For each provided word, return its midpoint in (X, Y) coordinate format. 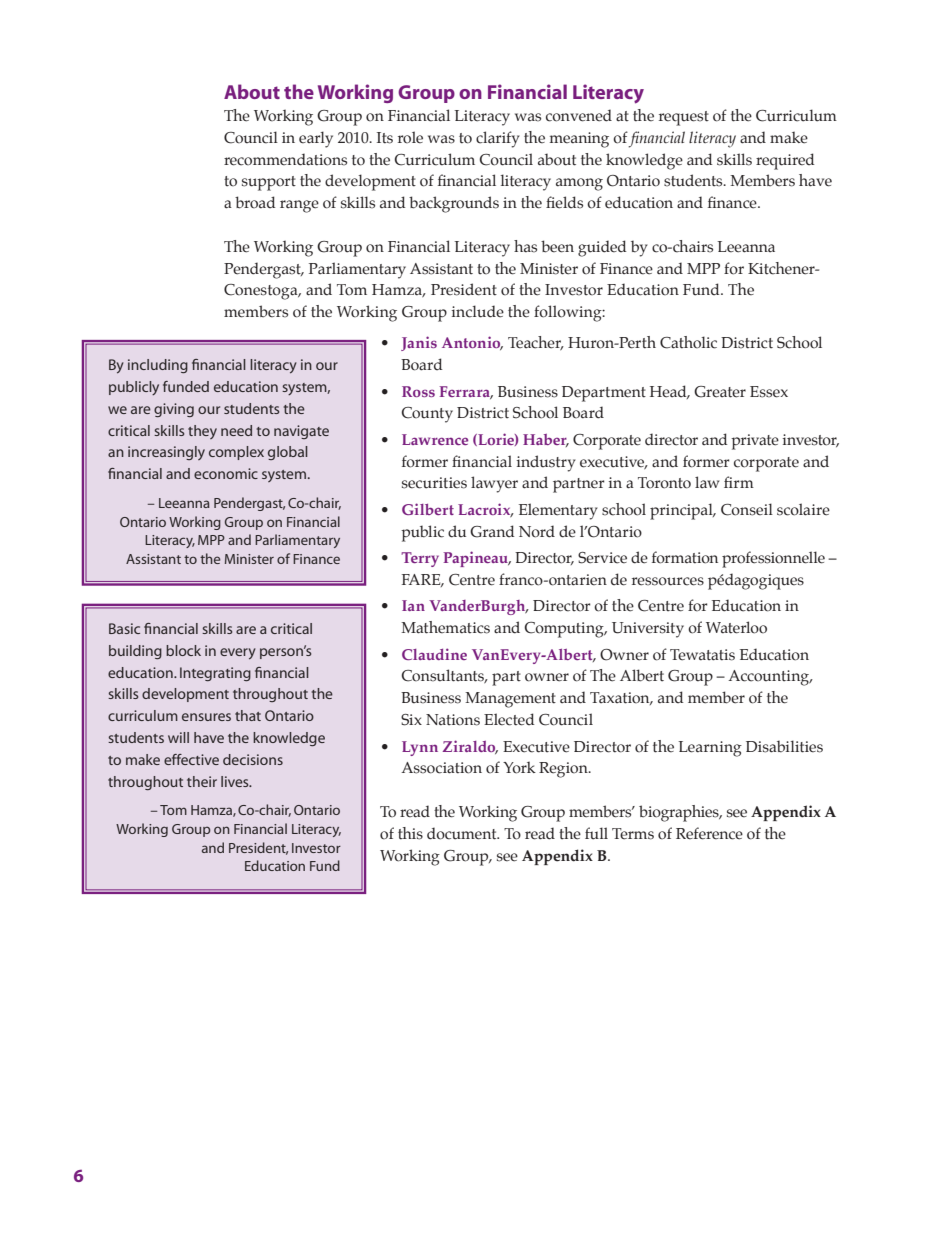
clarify (498, 139)
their (202, 781)
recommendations (285, 159)
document (463, 833)
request (684, 118)
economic (226, 473)
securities (434, 483)
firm (739, 482)
